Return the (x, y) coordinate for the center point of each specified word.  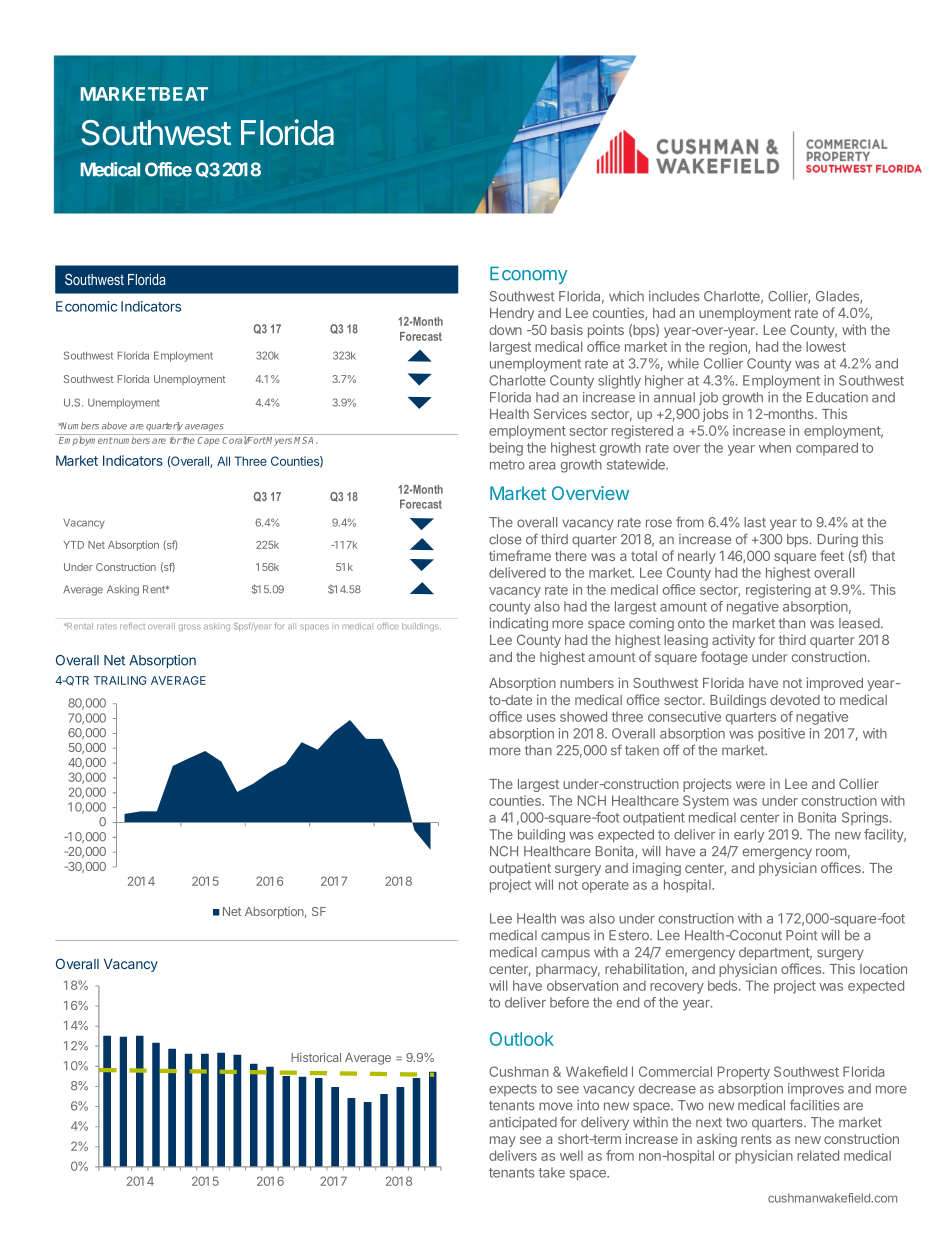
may (503, 1141)
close (505, 539)
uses (541, 718)
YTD (73, 545)
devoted (795, 700)
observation (582, 985)
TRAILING (120, 680)
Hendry (512, 314)
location (883, 968)
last (755, 522)
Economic (86, 306)
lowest (826, 346)
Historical (316, 1057)
